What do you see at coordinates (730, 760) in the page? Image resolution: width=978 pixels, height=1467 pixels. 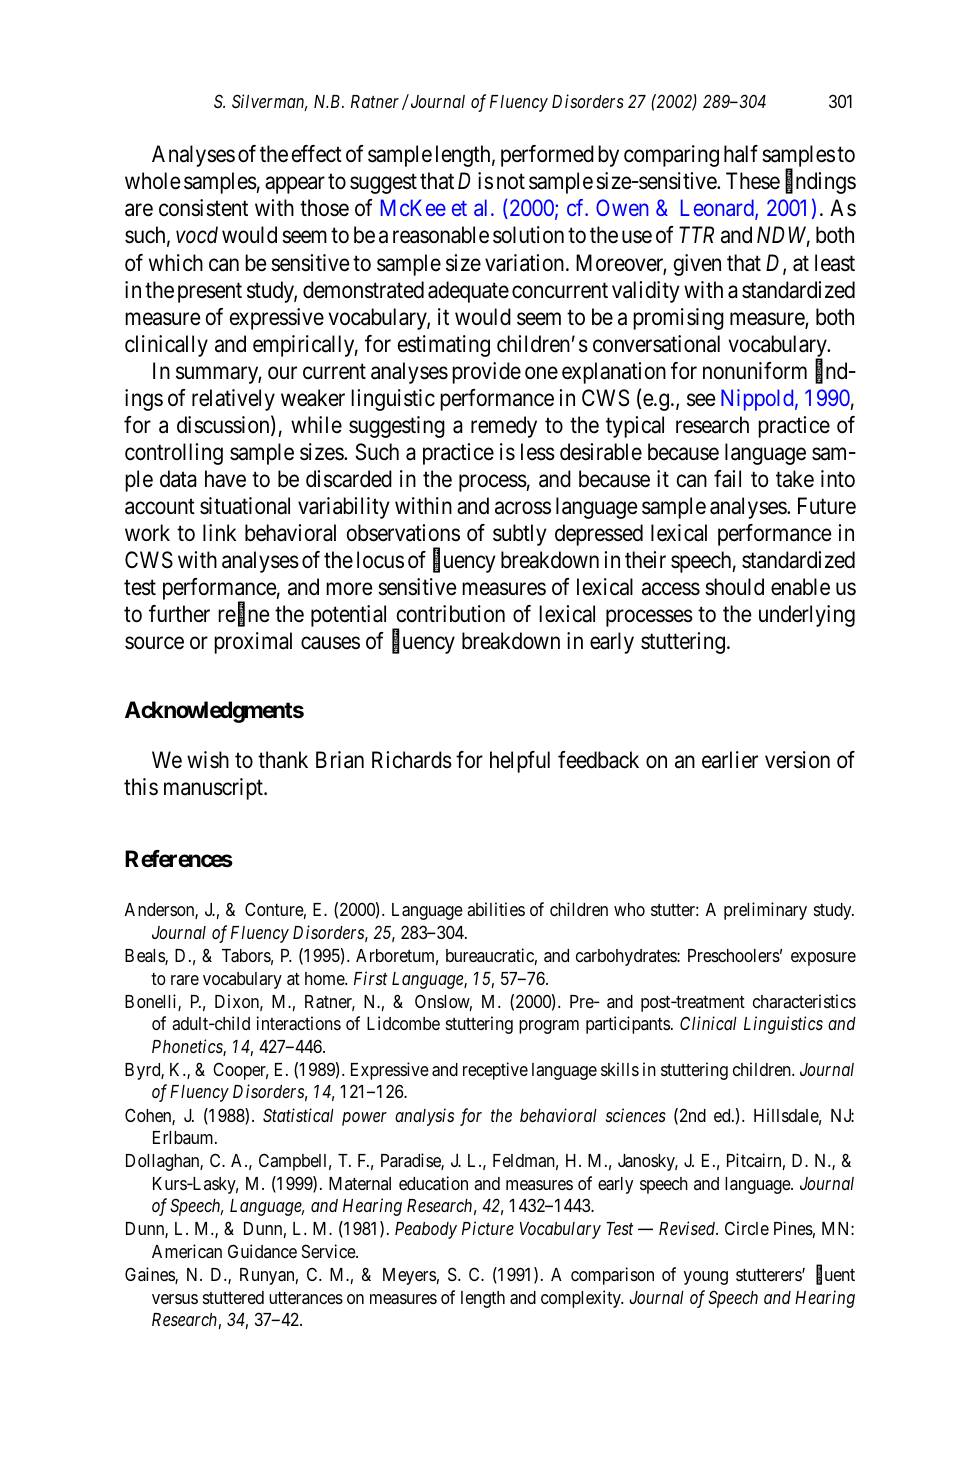 I see `earlier` at bounding box center [730, 760].
